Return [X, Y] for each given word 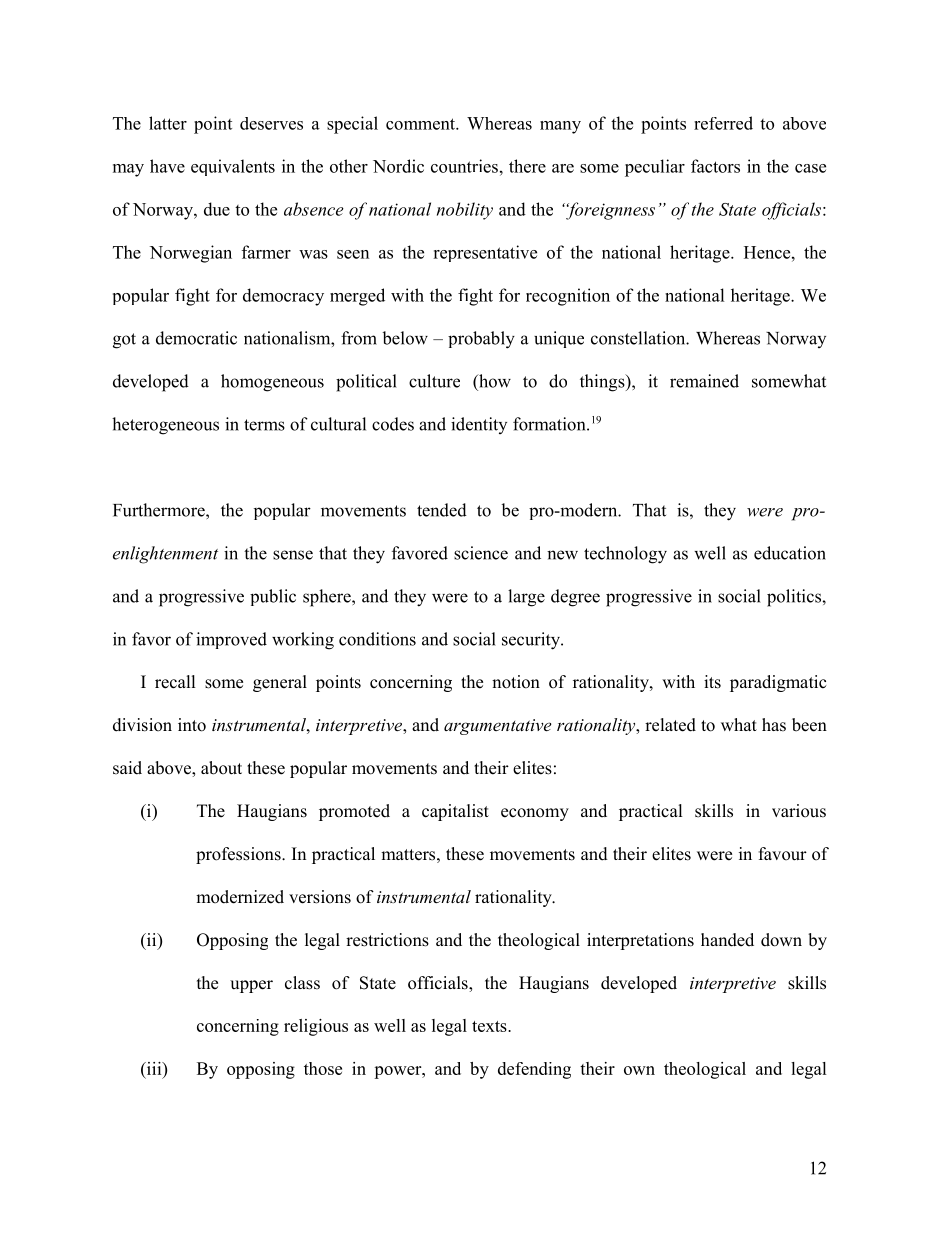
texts [490, 1026]
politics [795, 598]
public [273, 597]
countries [464, 166]
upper [251, 986]
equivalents [233, 167]
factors [715, 166]
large [526, 598]
